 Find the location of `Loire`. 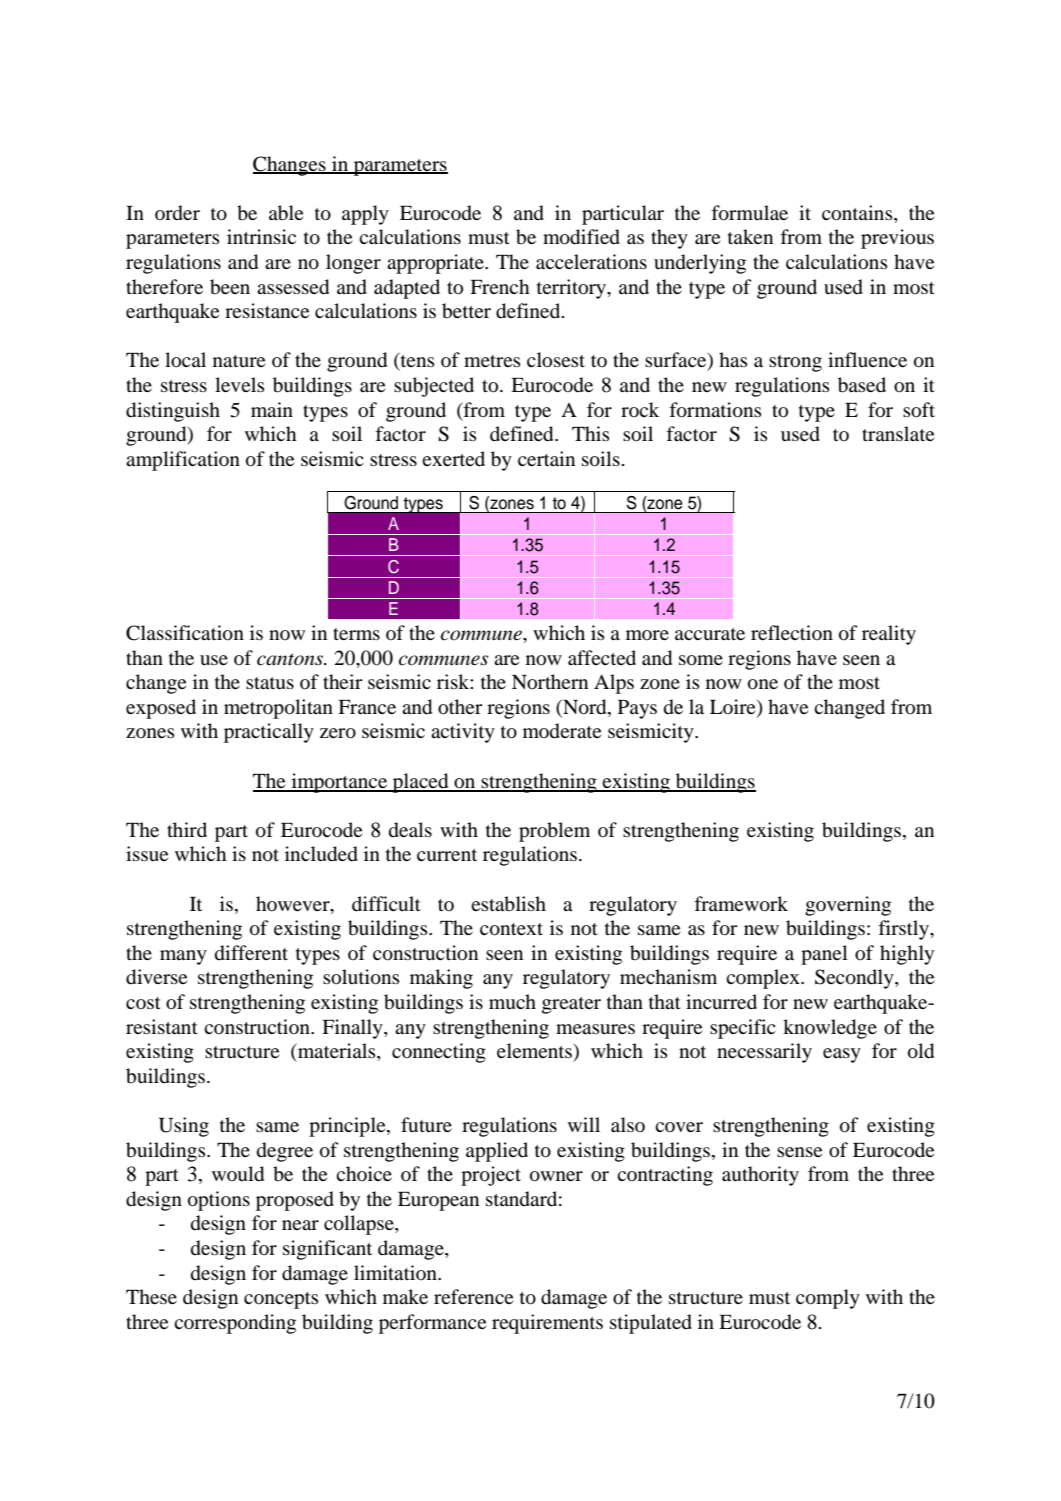

Loire is located at coordinates (734, 708).
